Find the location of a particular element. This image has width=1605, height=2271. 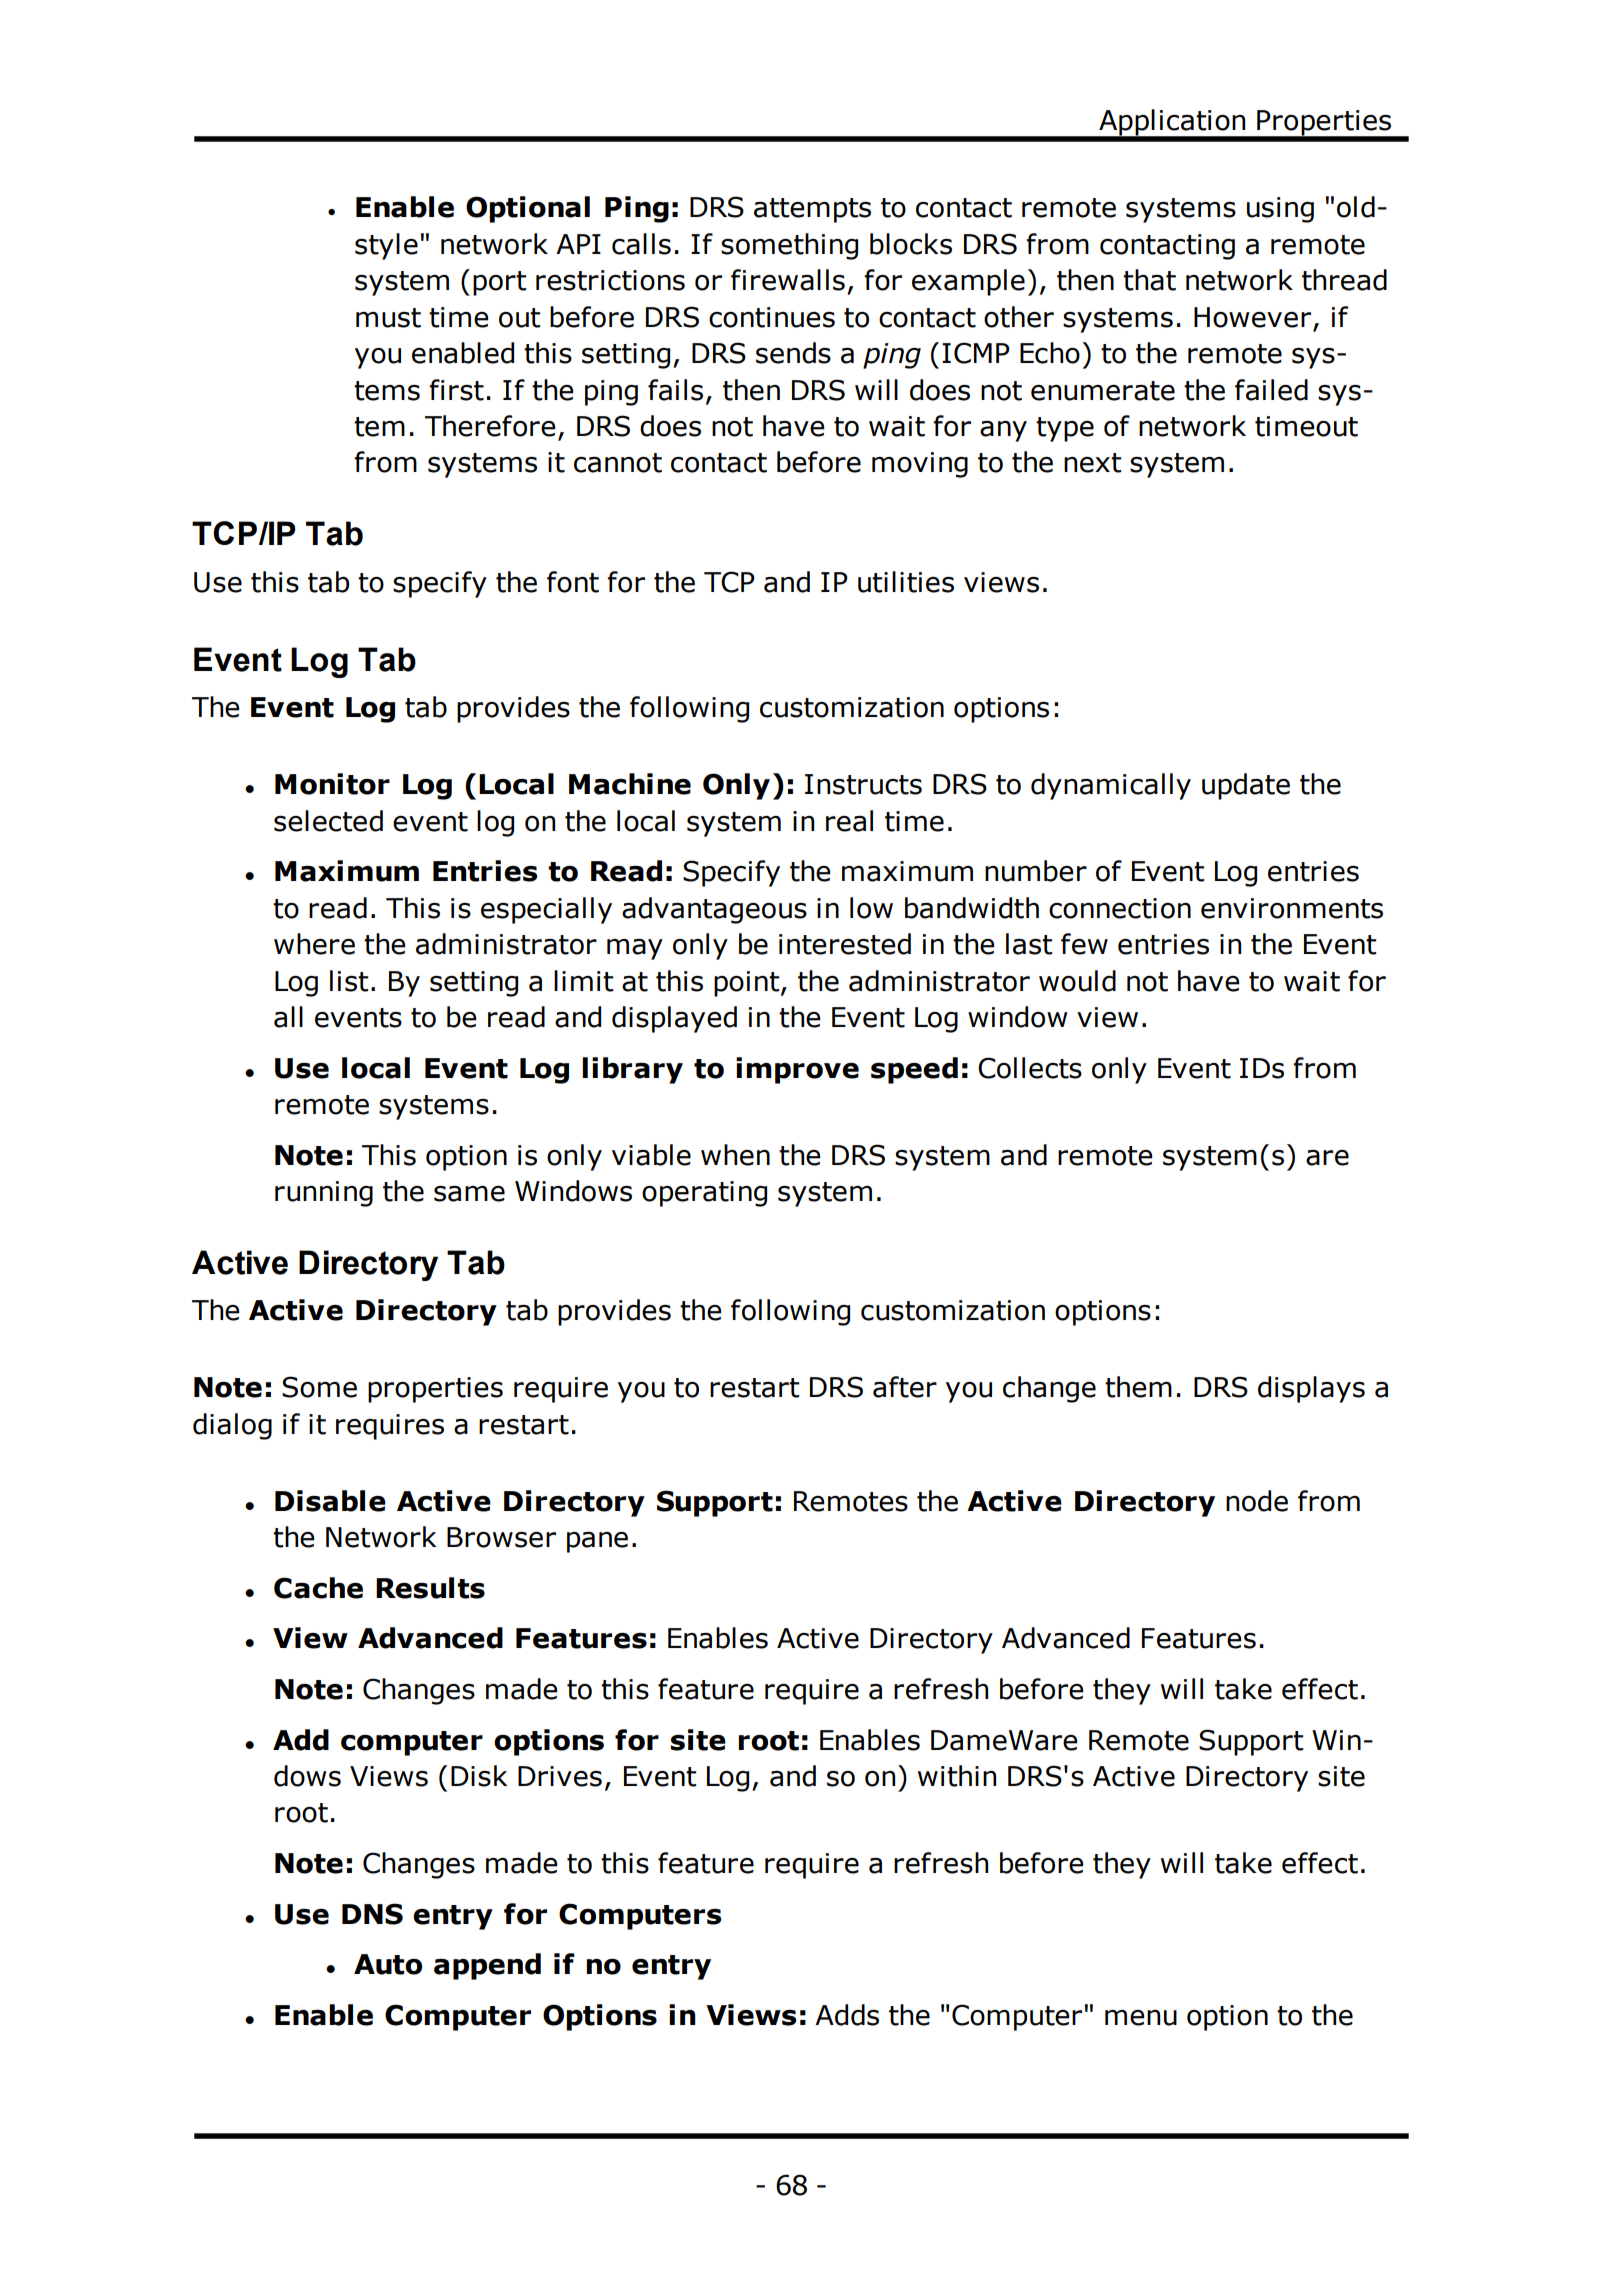

pane is located at coordinates (597, 1542).
